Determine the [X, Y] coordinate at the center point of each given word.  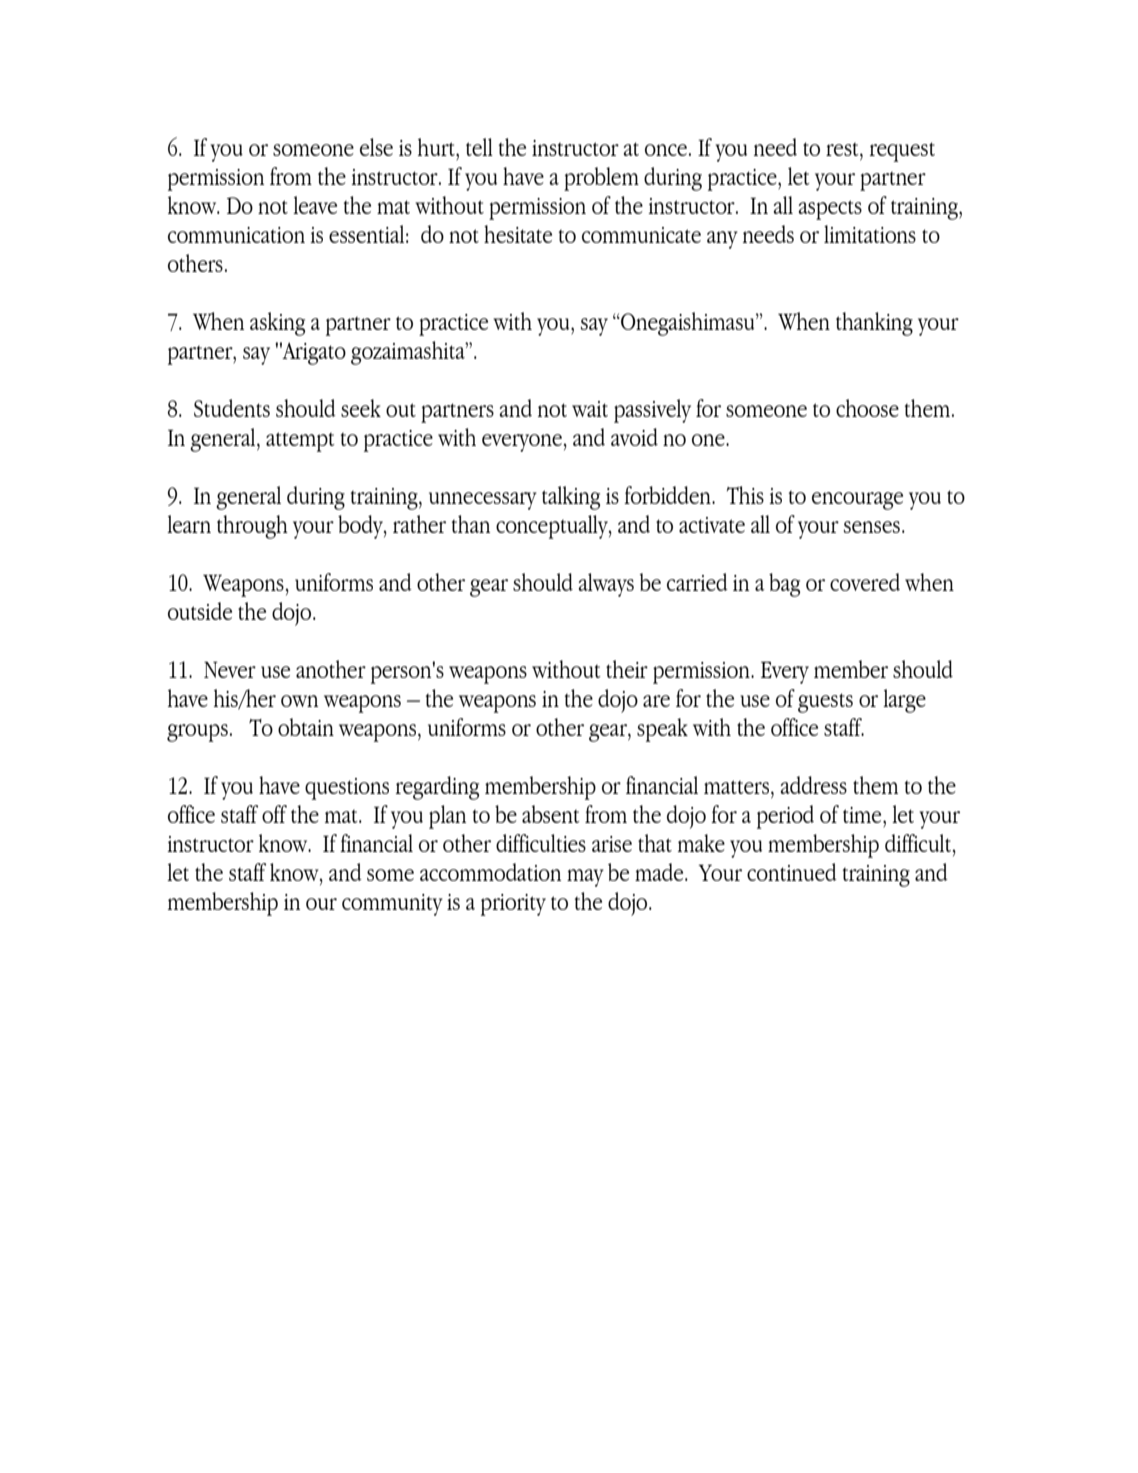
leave [315, 205]
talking [571, 498]
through [252, 527]
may [585, 878]
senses [872, 527]
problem [601, 179]
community [392, 905]
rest [843, 149]
